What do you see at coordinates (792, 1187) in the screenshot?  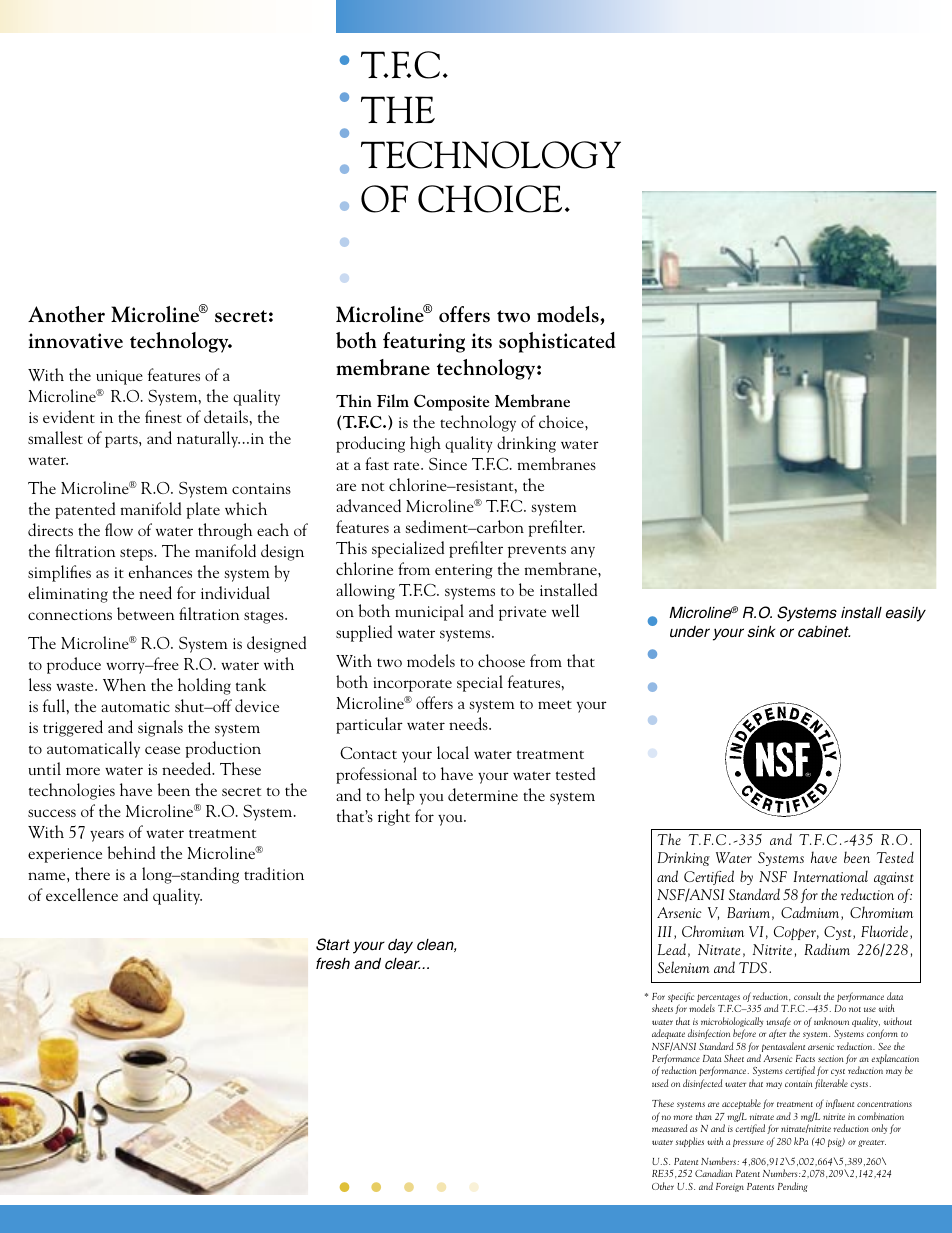 I see `Pending` at bounding box center [792, 1187].
